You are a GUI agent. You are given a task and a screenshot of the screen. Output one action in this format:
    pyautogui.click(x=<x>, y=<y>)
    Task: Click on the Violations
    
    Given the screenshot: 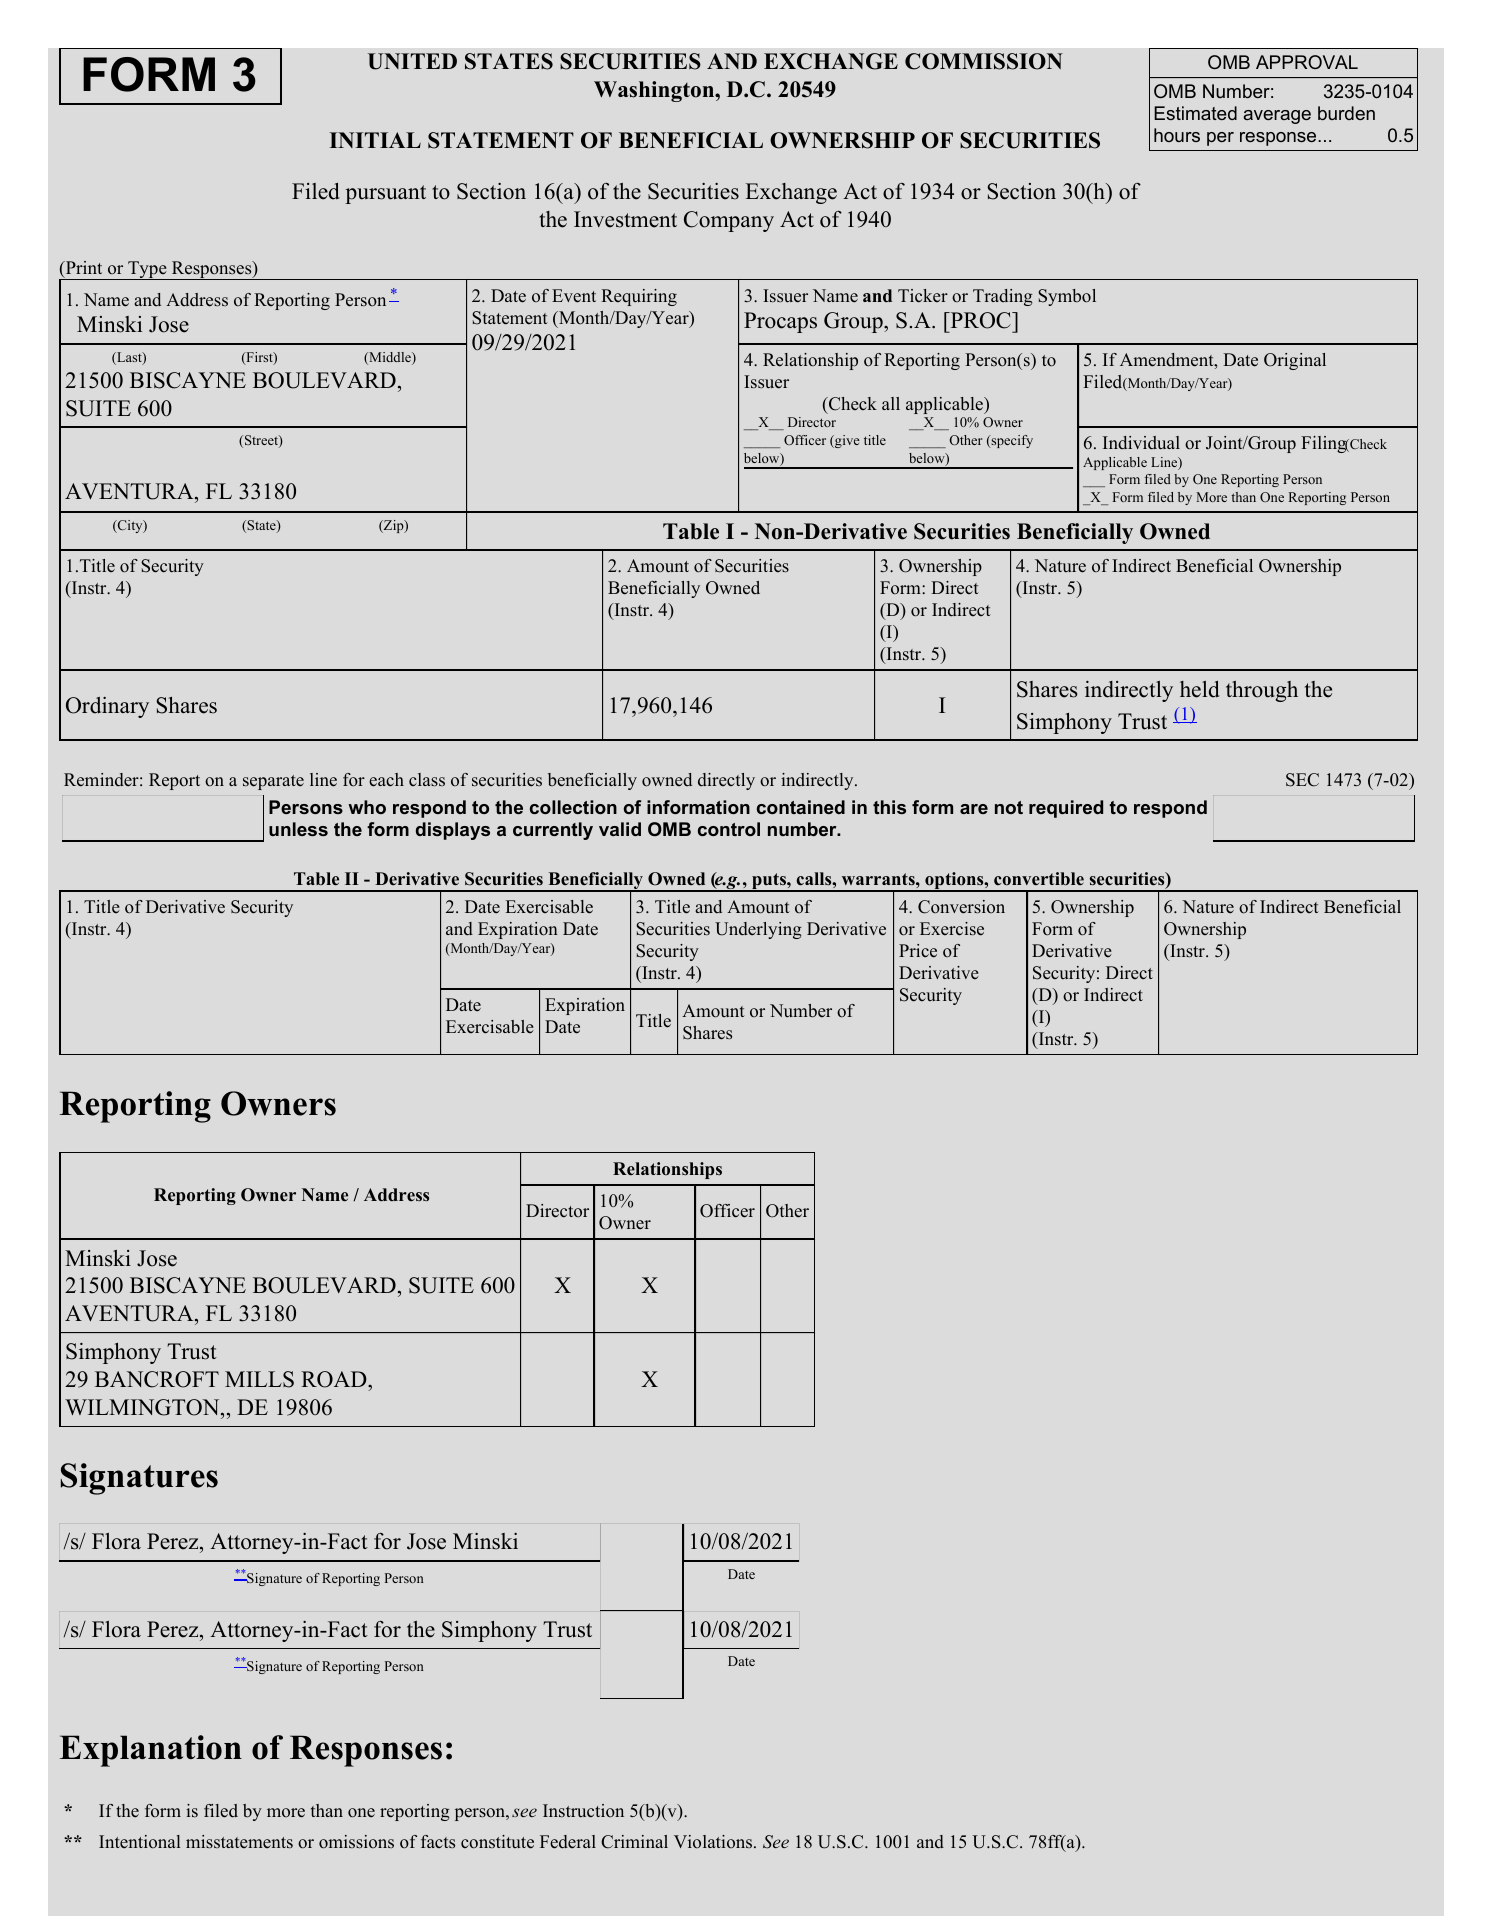 What is the action you would take?
    pyautogui.click(x=713, y=1842)
